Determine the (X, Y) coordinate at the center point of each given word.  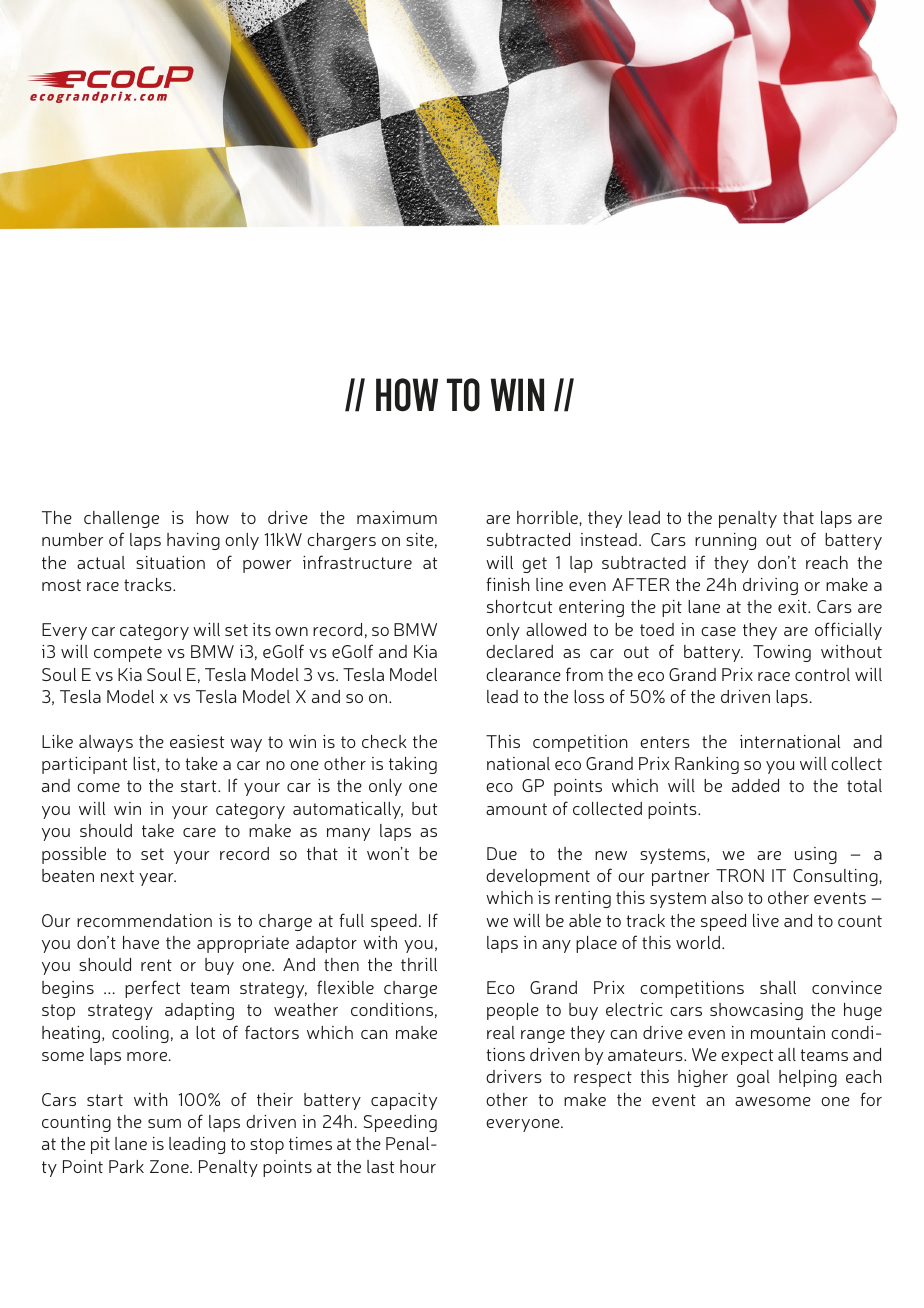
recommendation (144, 920)
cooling (140, 1034)
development (538, 877)
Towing (782, 653)
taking (413, 765)
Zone (170, 1166)
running (725, 541)
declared (519, 651)
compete (128, 654)
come (98, 787)
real (501, 1032)
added (755, 785)
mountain (788, 1032)
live (766, 920)
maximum (397, 517)
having (193, 541)
